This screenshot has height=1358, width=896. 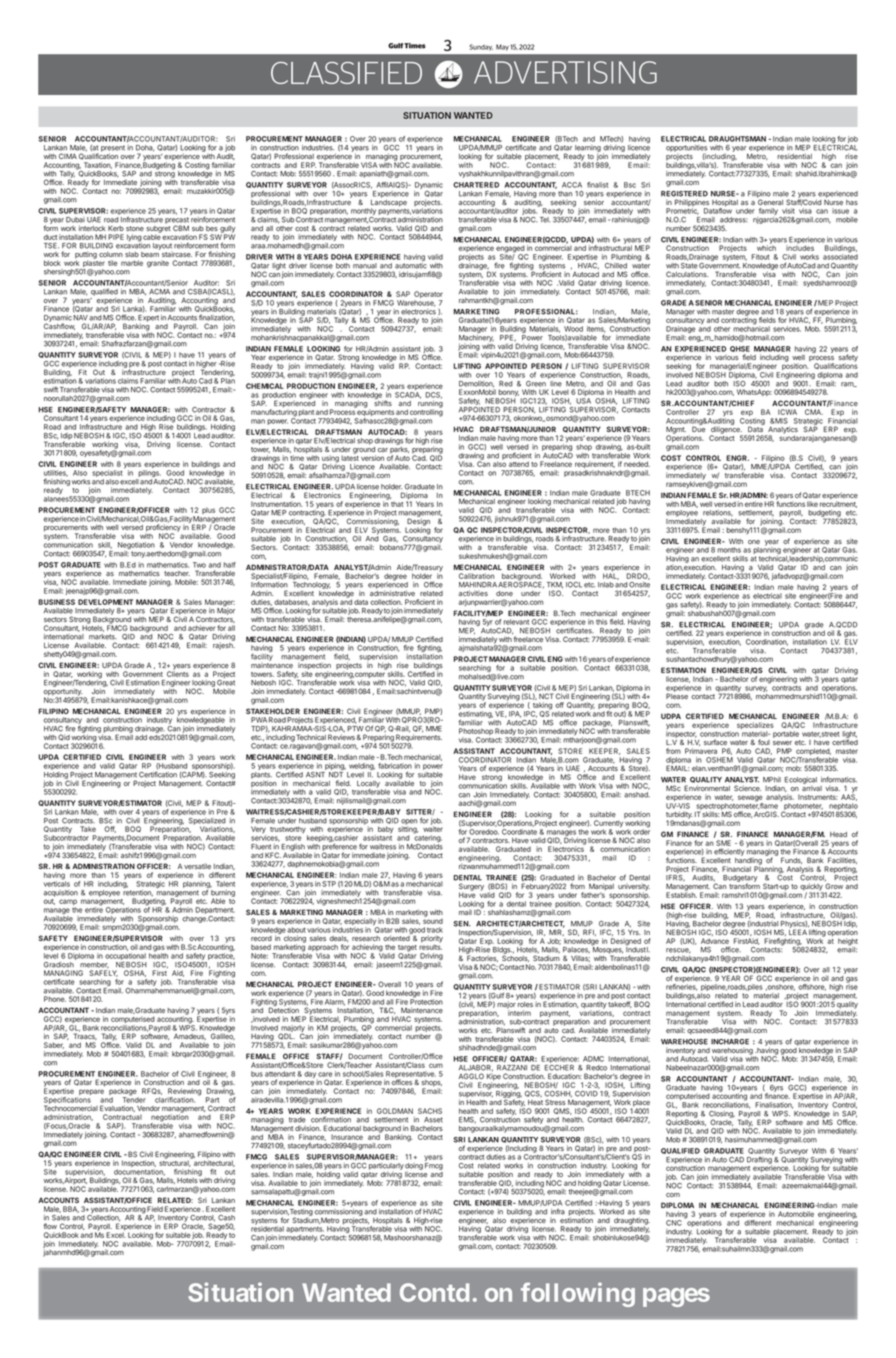 What do you see at coordinates (473, 593) in the screenshot?
I see `activities` at bounding box center [473, 593].
